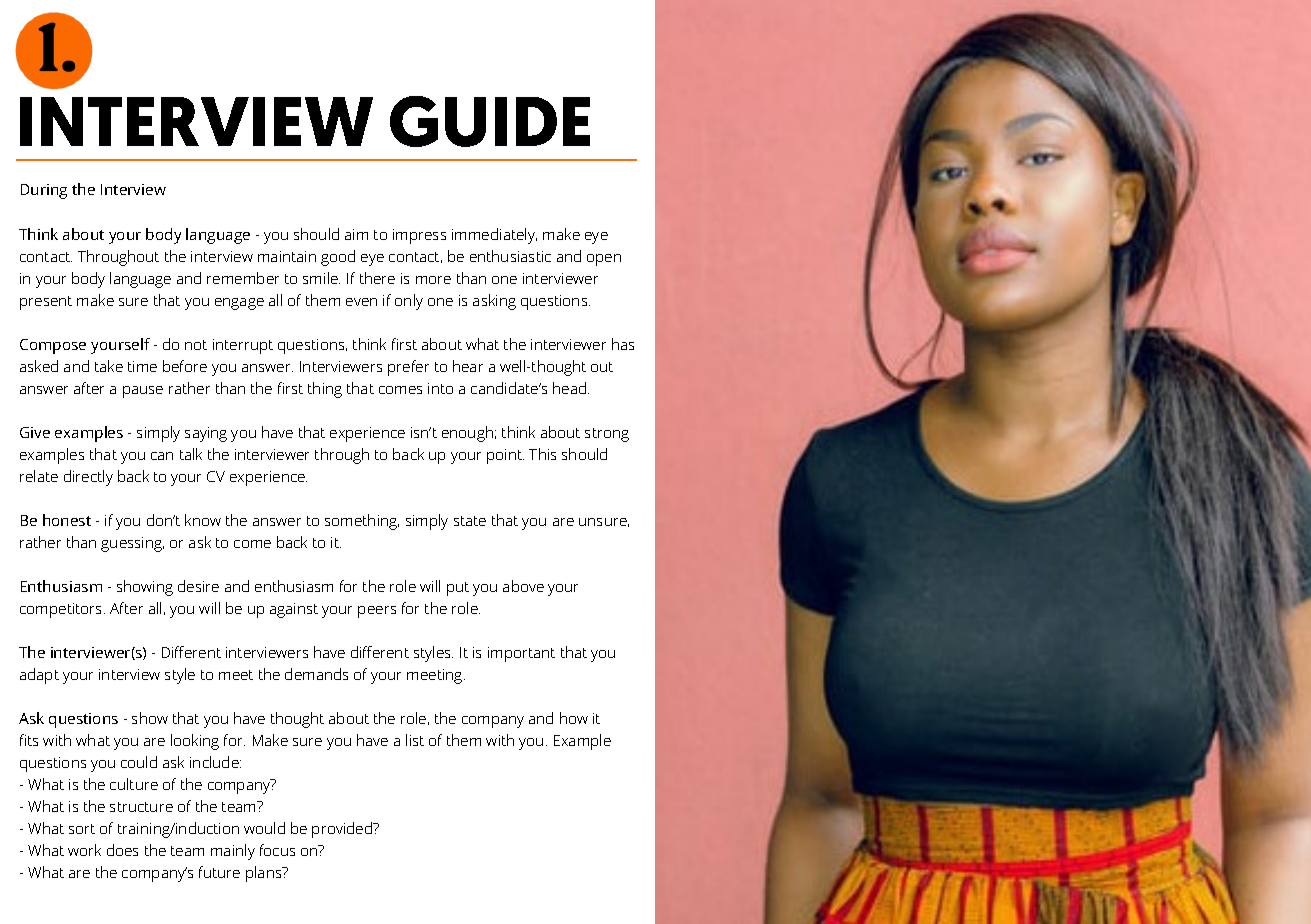 This page has height=924, width=1311. Describe the element at coordinates (44, 191) in the page. I see `During` at that location.
